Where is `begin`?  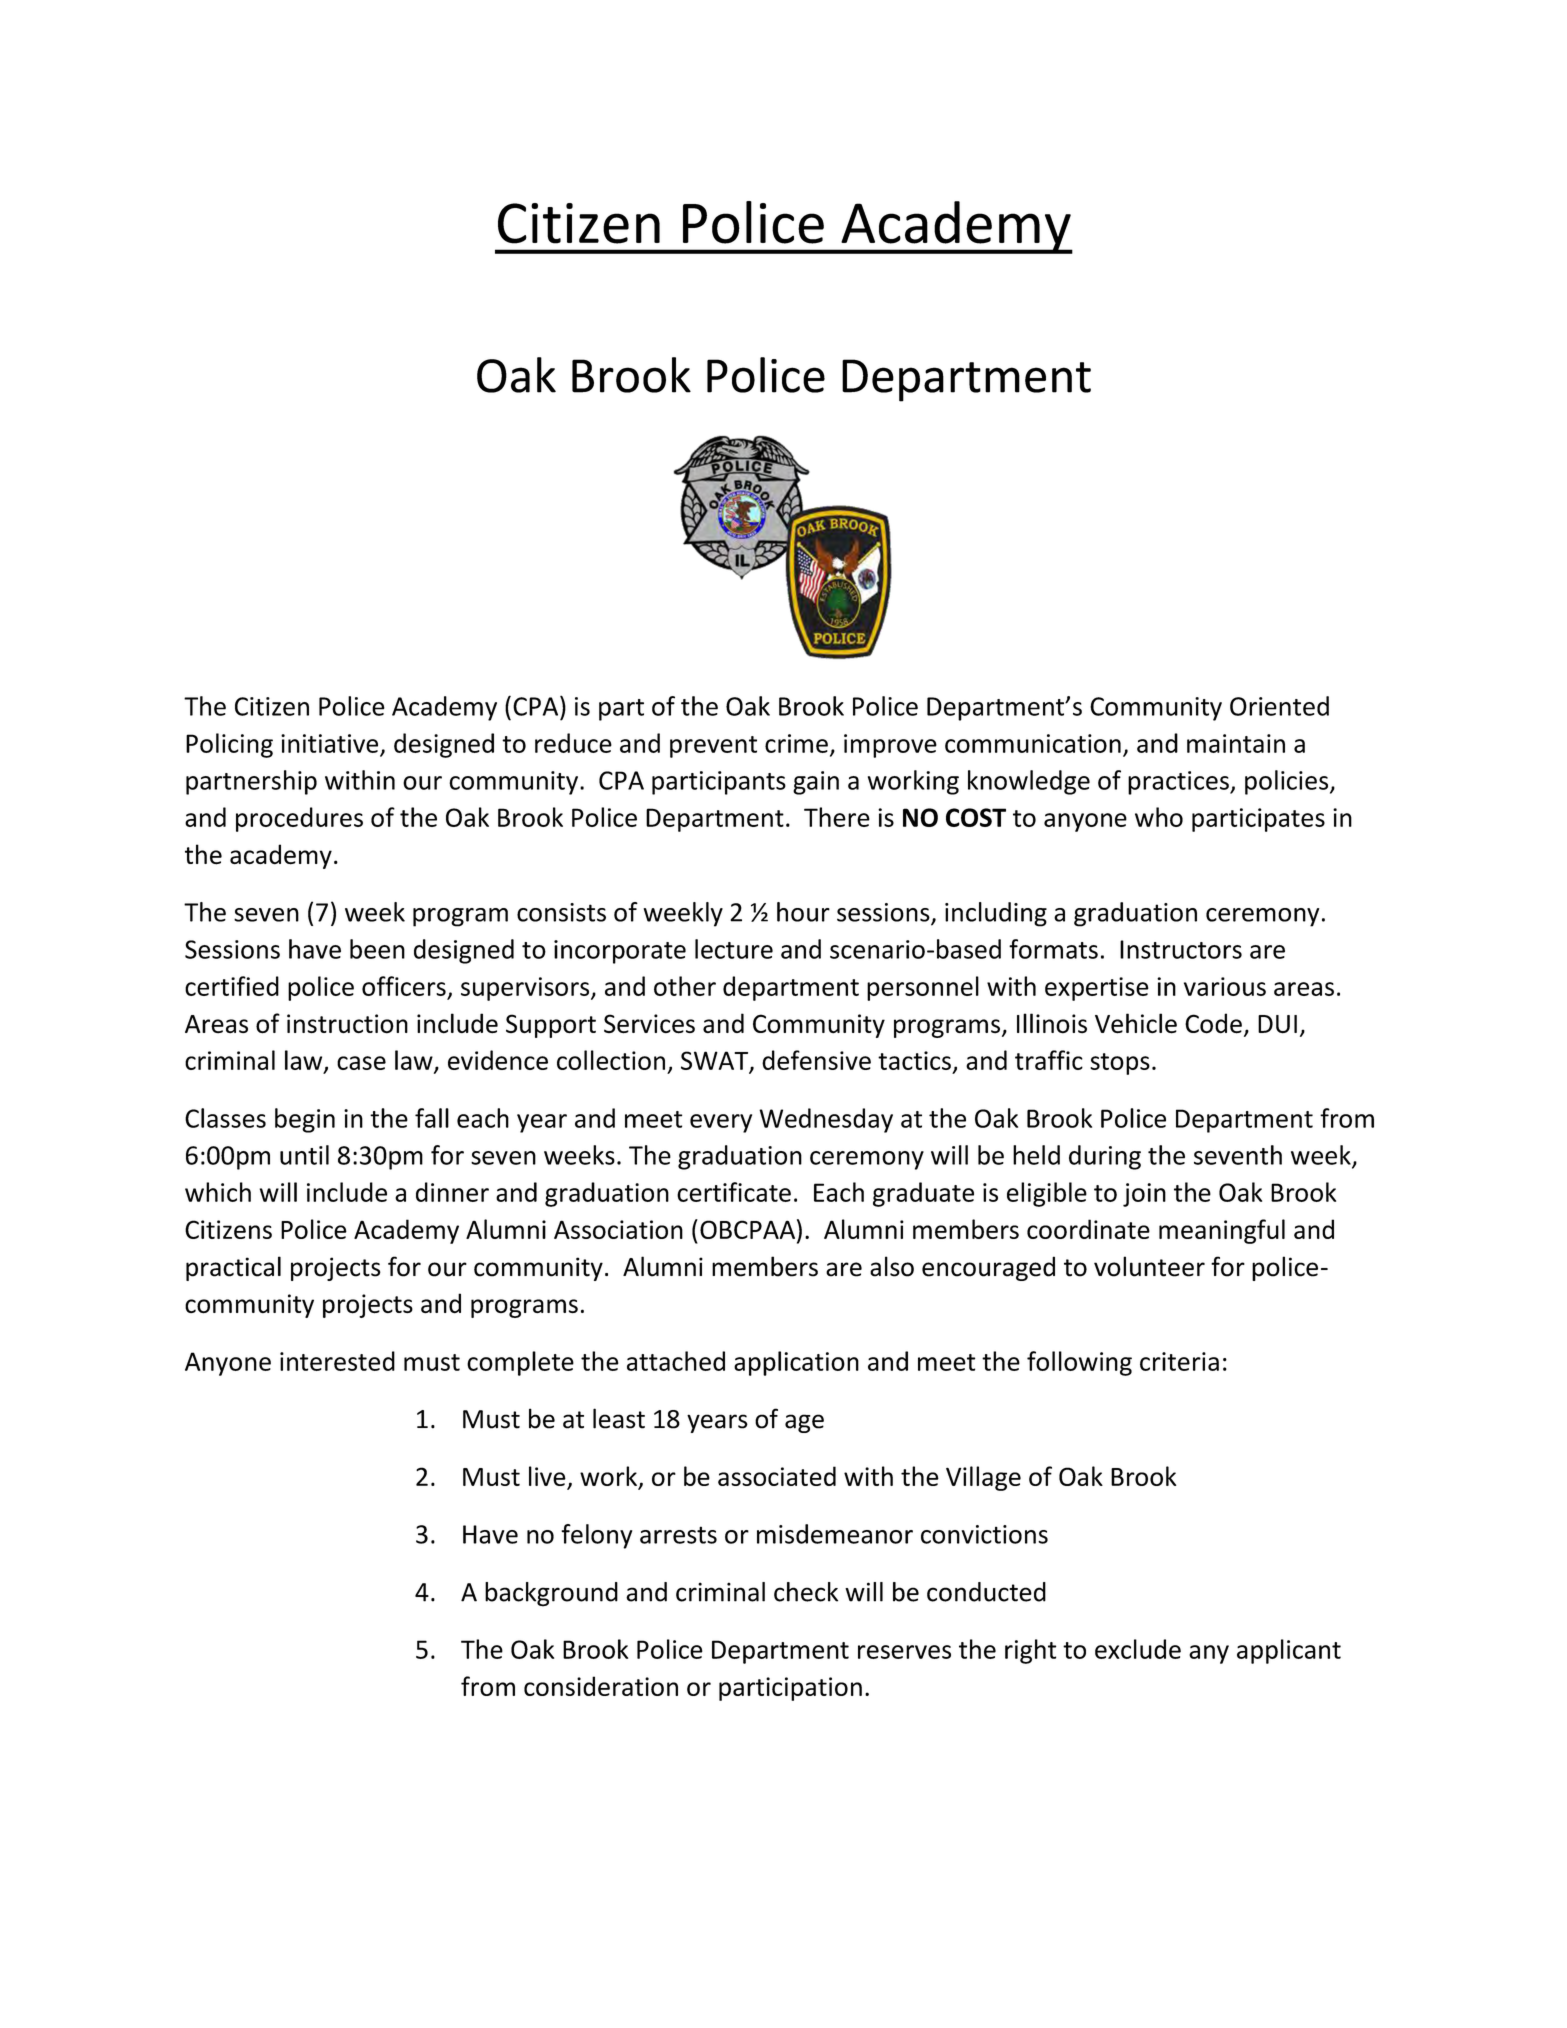 begin is located at coordinates (305, 1120).
